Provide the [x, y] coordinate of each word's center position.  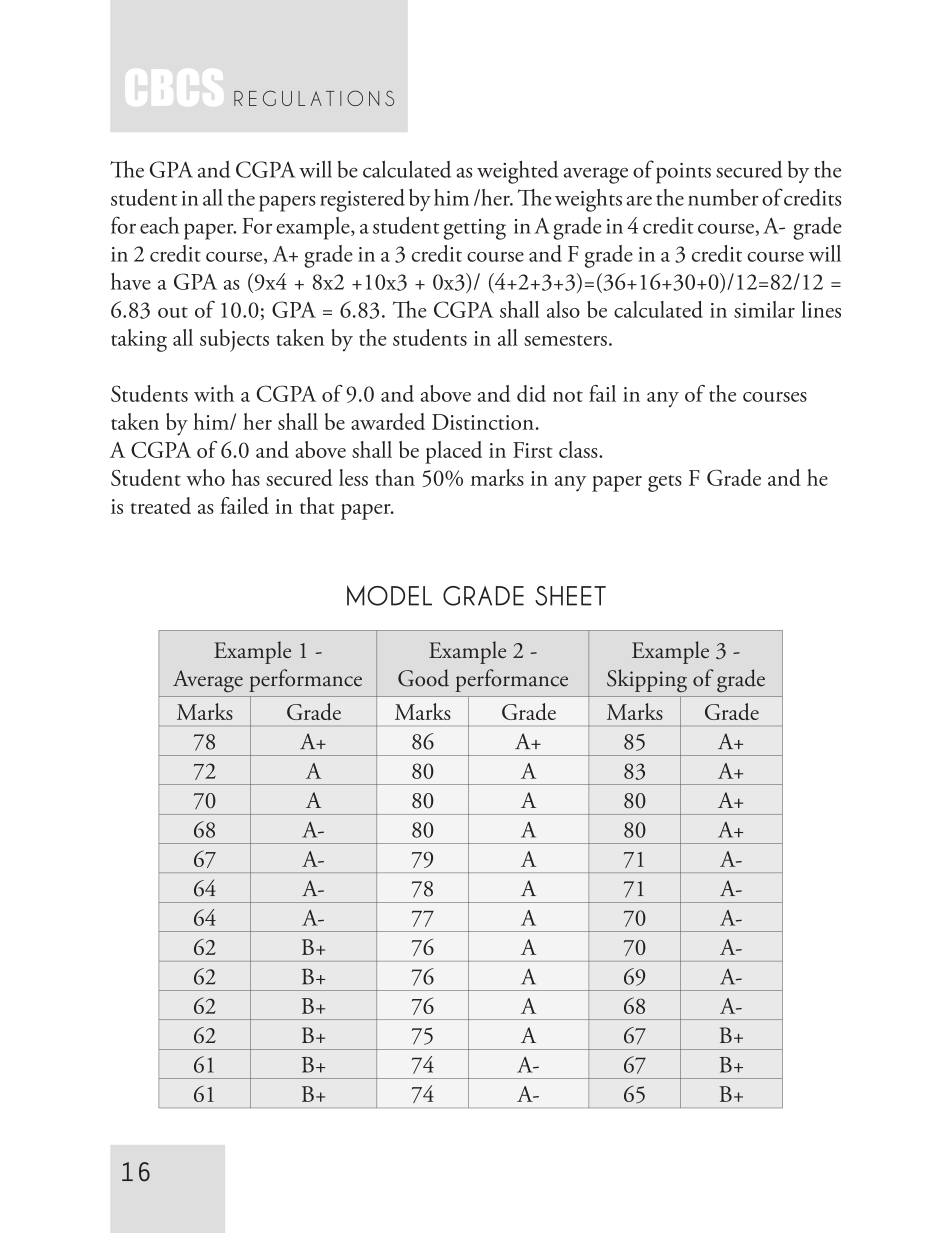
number [723, 197]
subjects [234, 340]
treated [160, 505]
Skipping [647, 680]
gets [665, 483]
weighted [517, 172]
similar [764, 309]
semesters [565, 340]
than [395, 477]
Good [423, 678]
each [159, 225]
